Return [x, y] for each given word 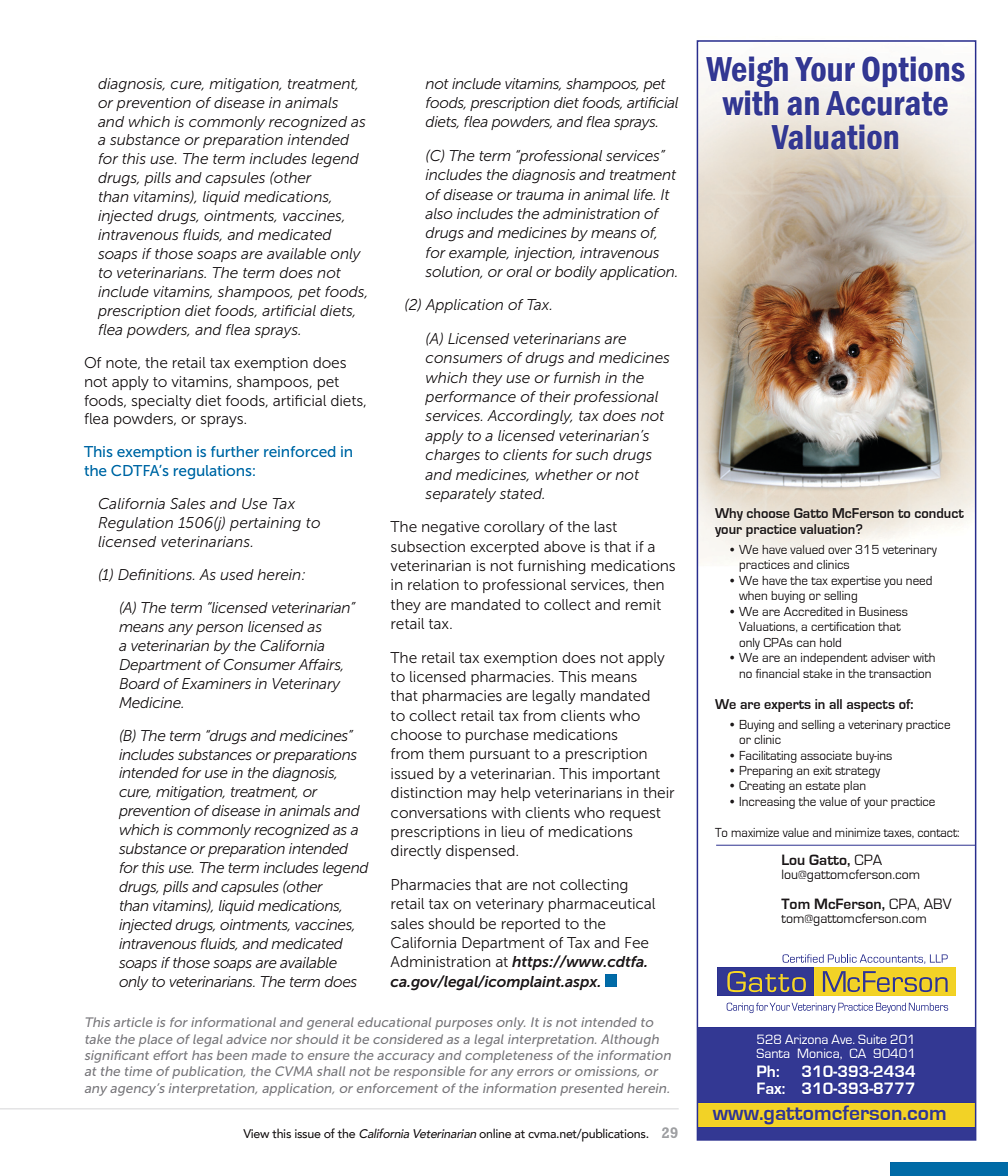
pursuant [500, 755]
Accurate [887, 103]
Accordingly [529, 417]
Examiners [216, 683]
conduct [939, 513]
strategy [857, 772]
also [439, 213]
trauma [540, 195]
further [235, 451]
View [256, 1133]
